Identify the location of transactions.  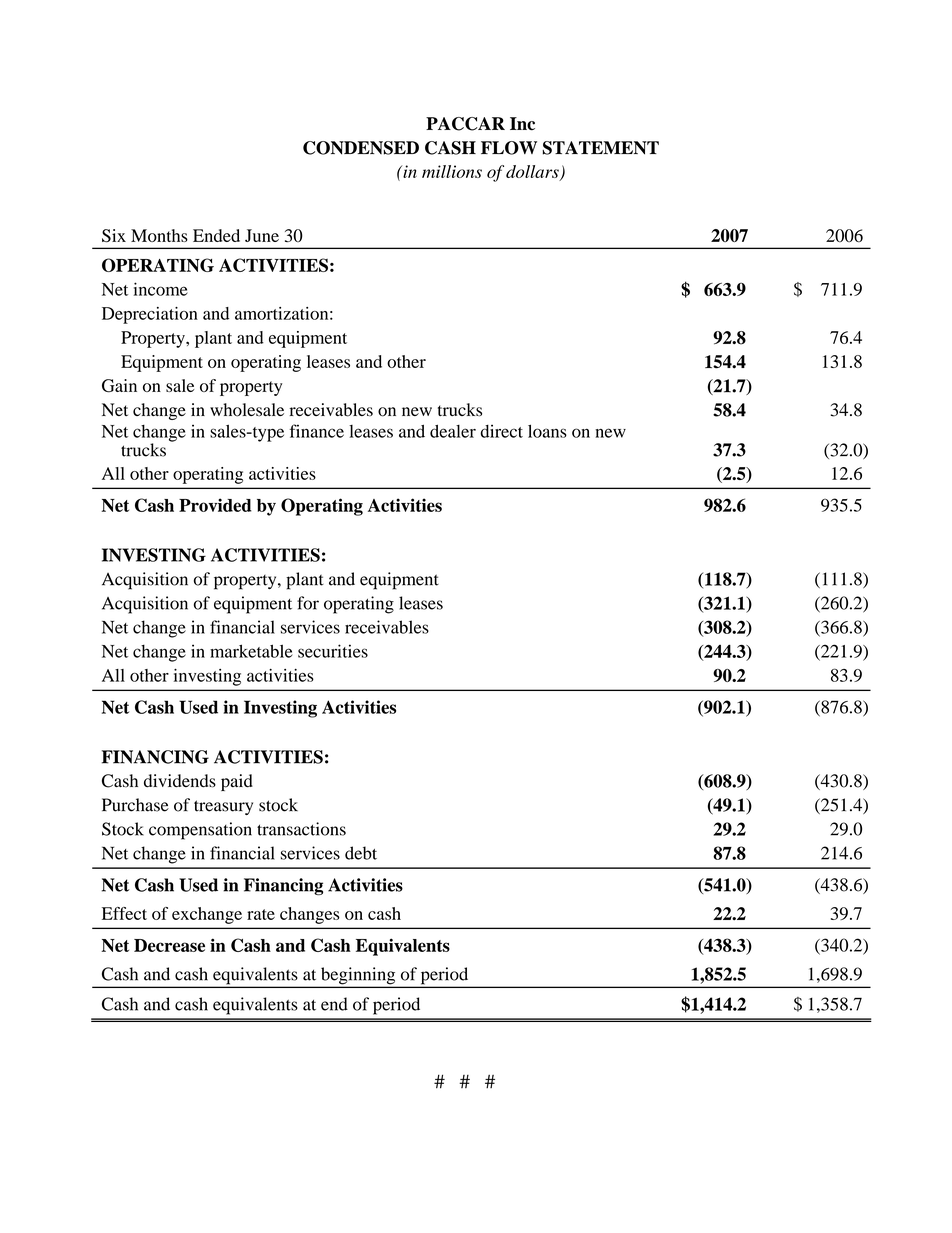
(301, 829).
